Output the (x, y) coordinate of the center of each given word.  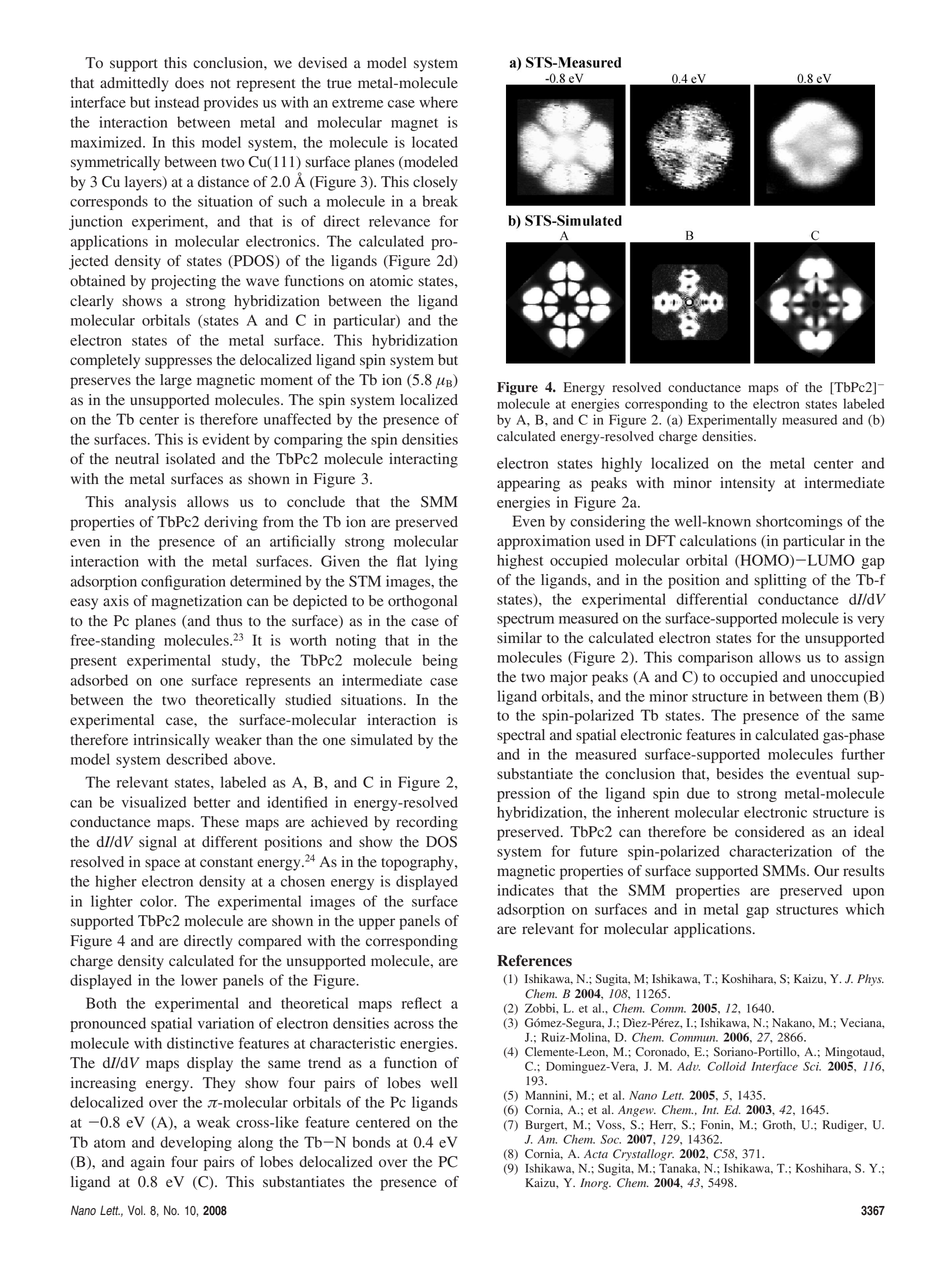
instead (177, 102)
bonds (371, 1142)
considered (770, 832)
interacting (423, 460)
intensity (747, 484)
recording (427, 823)
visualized (154, 802)
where (438, 102)
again (148, 1163)
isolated (190, 459)
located (435, 142)
